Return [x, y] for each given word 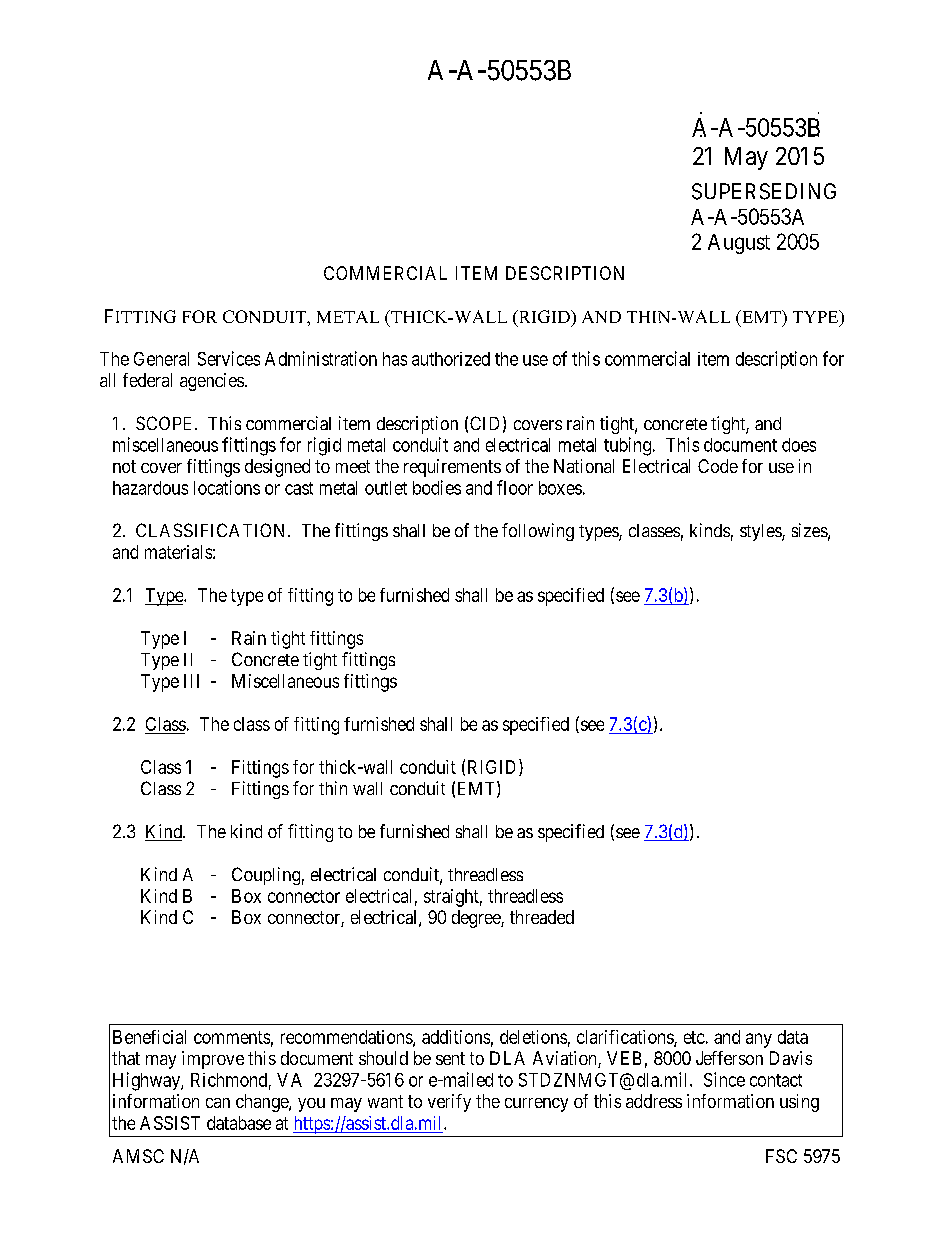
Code [718, 466]
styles [761, 532]
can [218, 1103]
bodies [437, 487]
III [191, 681]
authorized [451, 359]
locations [227, 487]
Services [229, 358]
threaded [542, 917]
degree [477, 919]
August [739, 244]
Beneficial [149, 1037]
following [538, 532]
